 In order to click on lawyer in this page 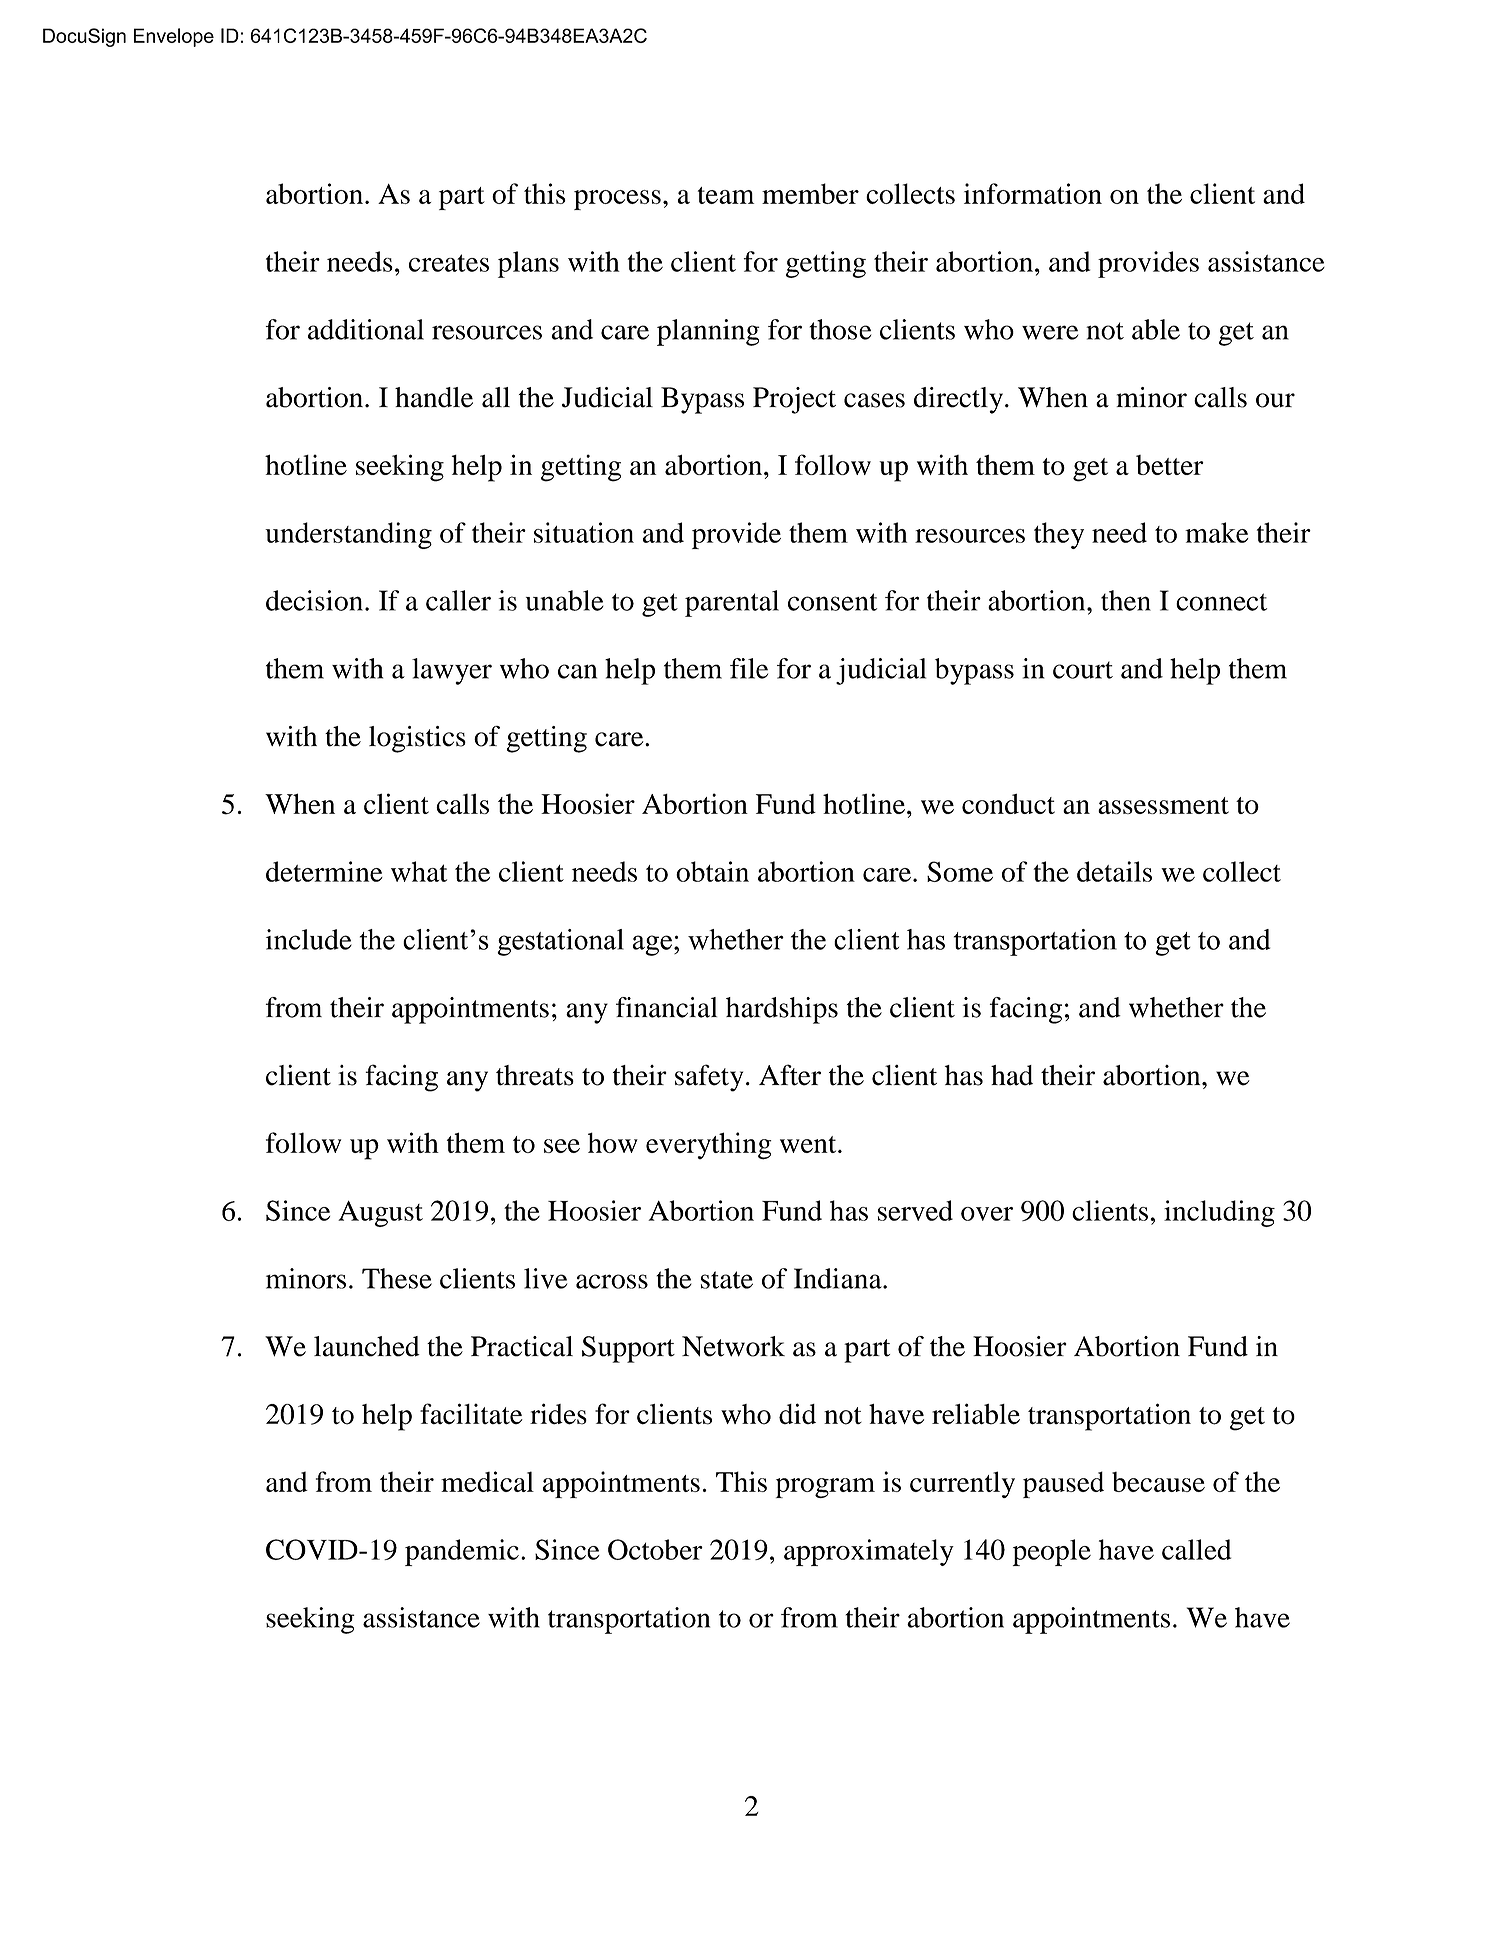, I will do `click(452, 671)`.
